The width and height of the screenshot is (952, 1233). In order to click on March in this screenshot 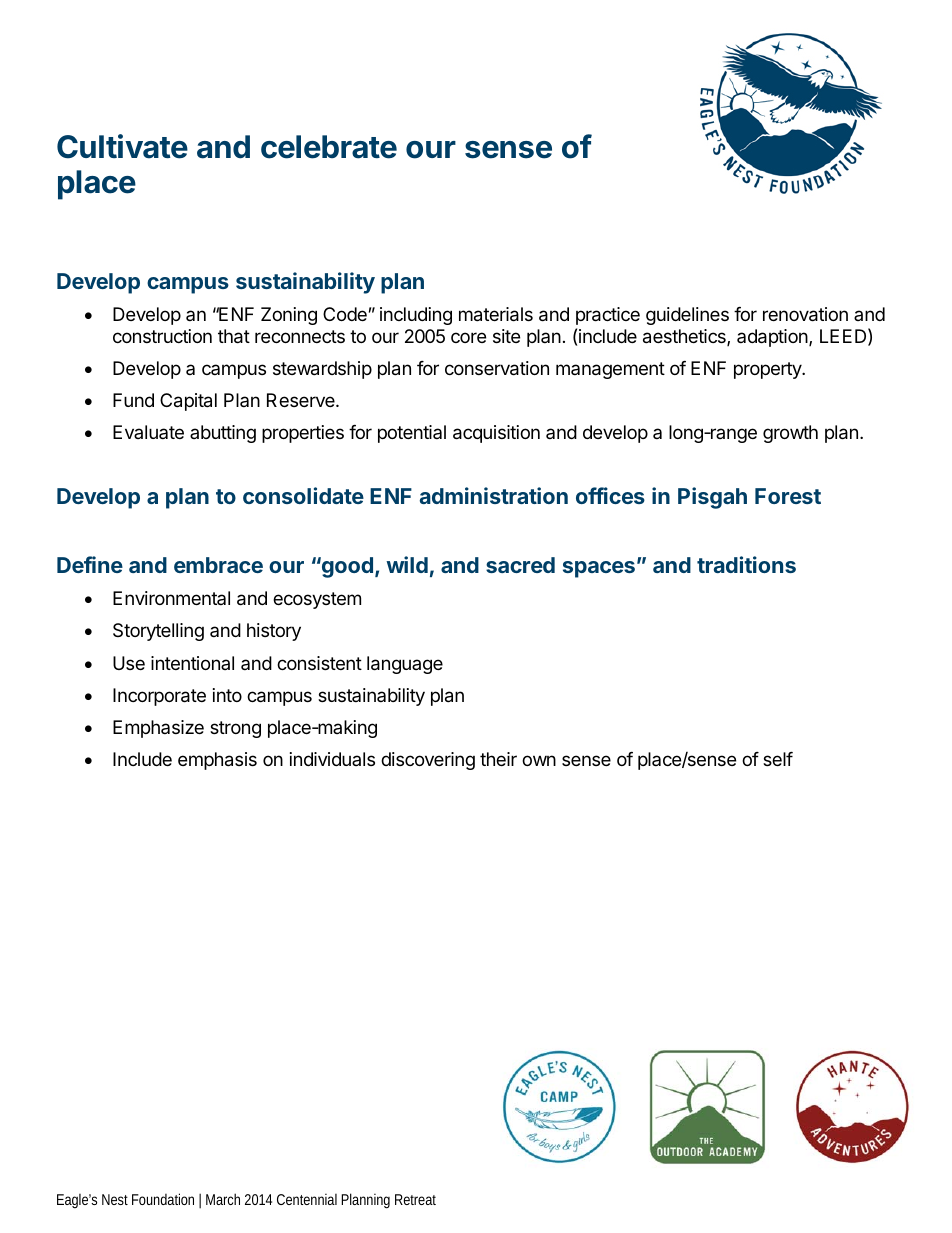, I will do `click(223, 1199)`.
